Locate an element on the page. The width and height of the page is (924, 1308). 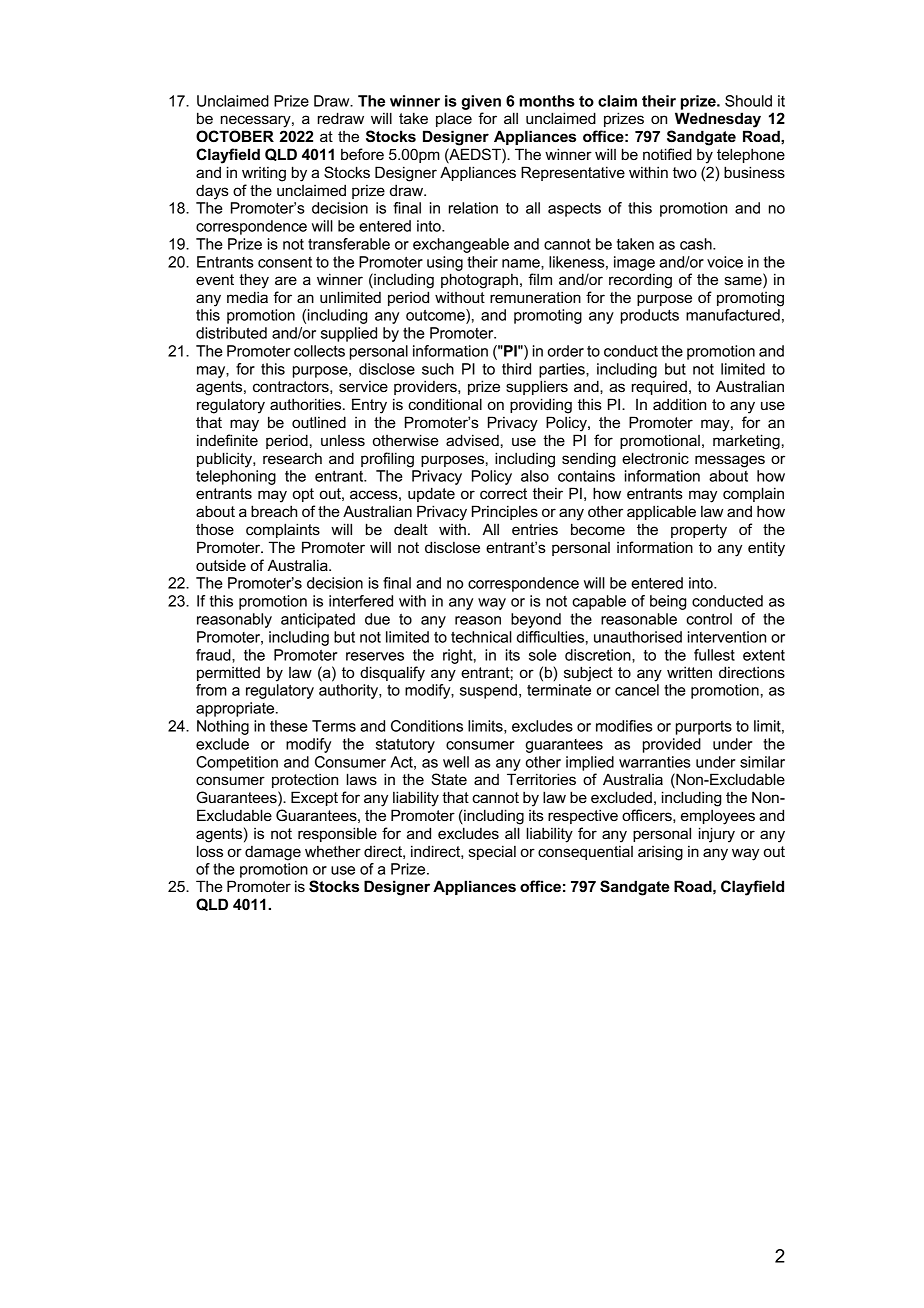
technical is located at coordinates (481, 637).
